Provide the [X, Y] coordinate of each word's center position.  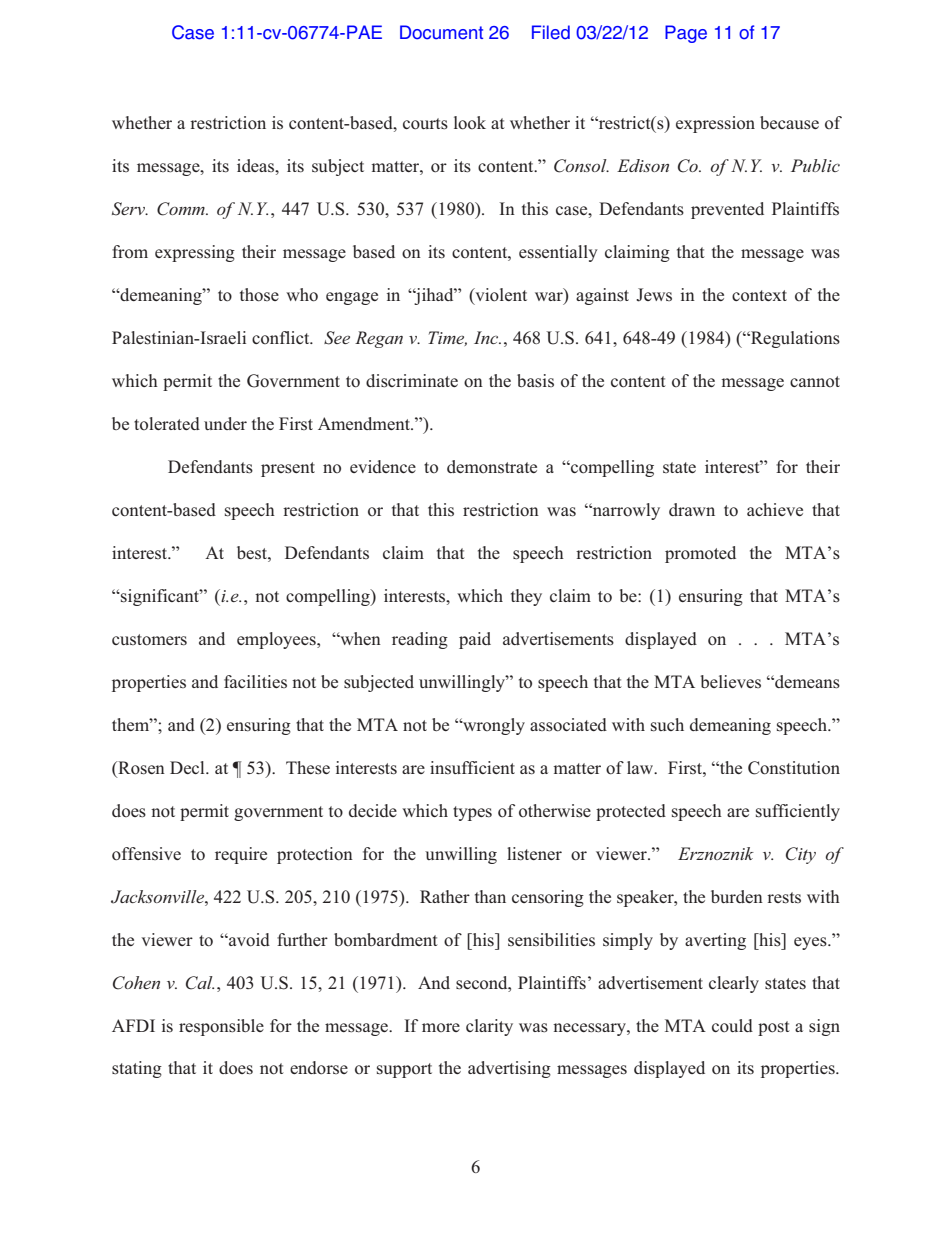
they [526, 597]
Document [441, 32]
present [288, 469]
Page [686, 34]
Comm [182, 209]
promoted [700, 554]
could [732, 1026]
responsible [221, 1027]
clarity [489, 1027]
